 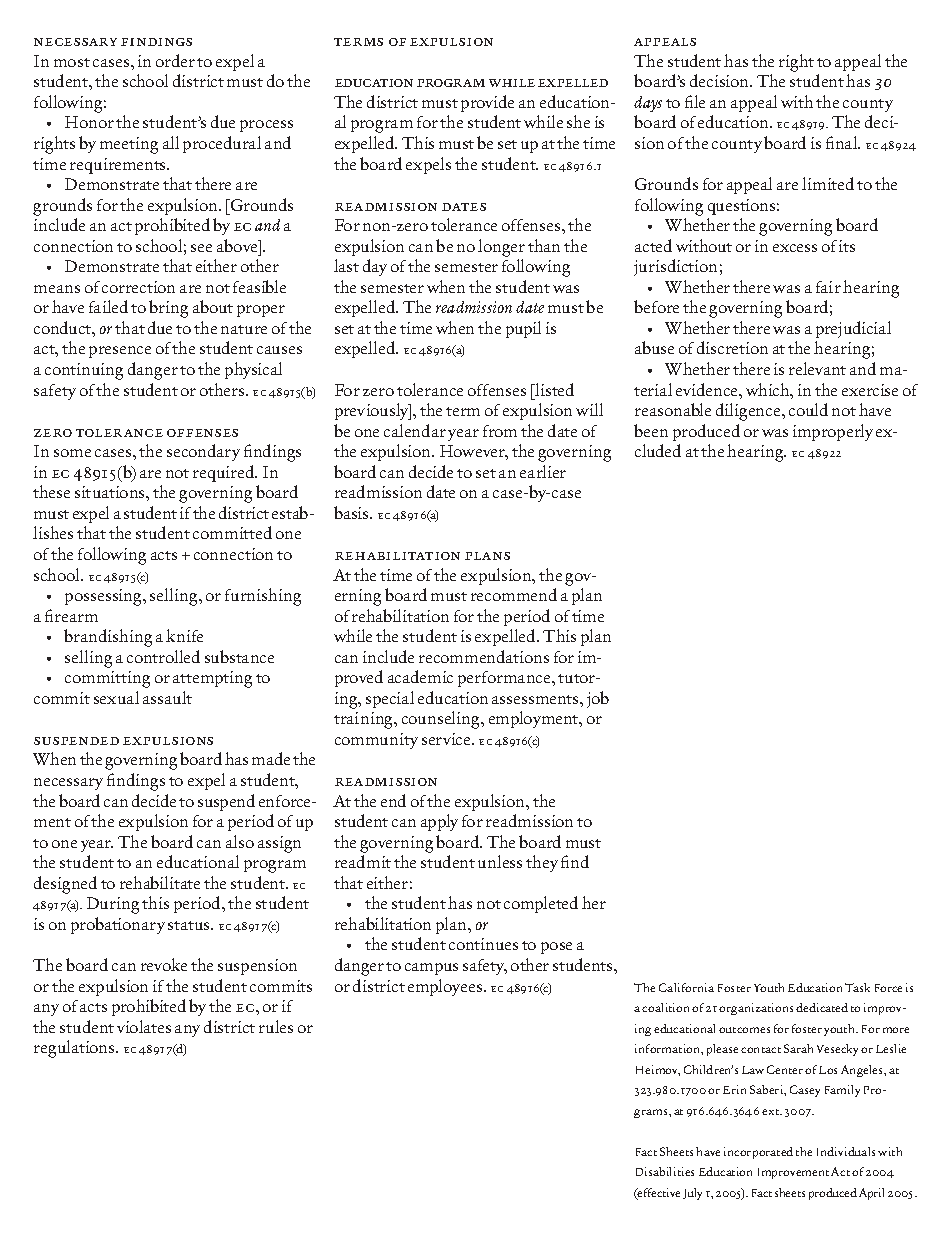 What do you see at coordinates (487, 103) in the image?
I see `provide` at bounding box center [487, 103].
